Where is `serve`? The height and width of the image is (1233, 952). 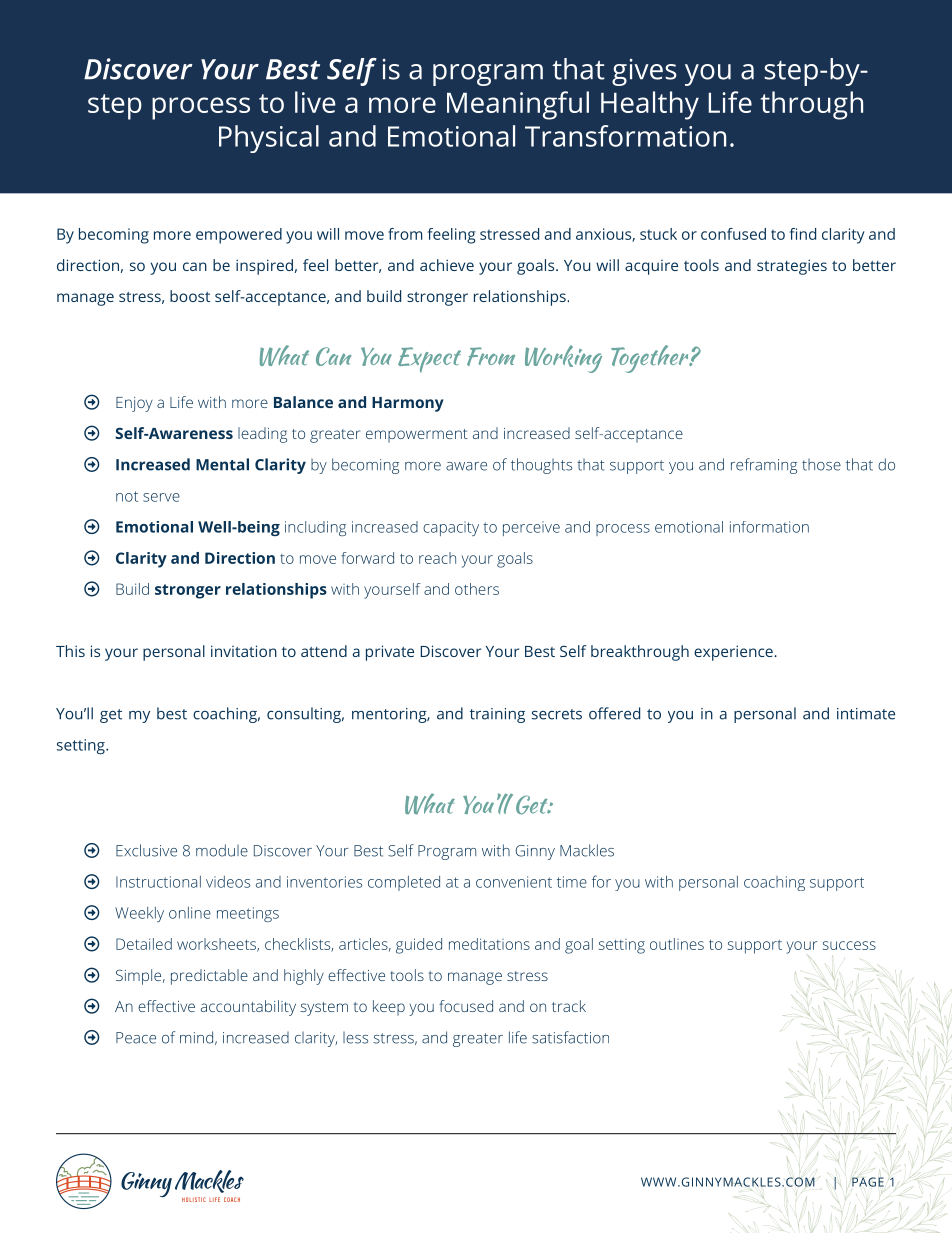 serve is located at coordinates (161, 497).
